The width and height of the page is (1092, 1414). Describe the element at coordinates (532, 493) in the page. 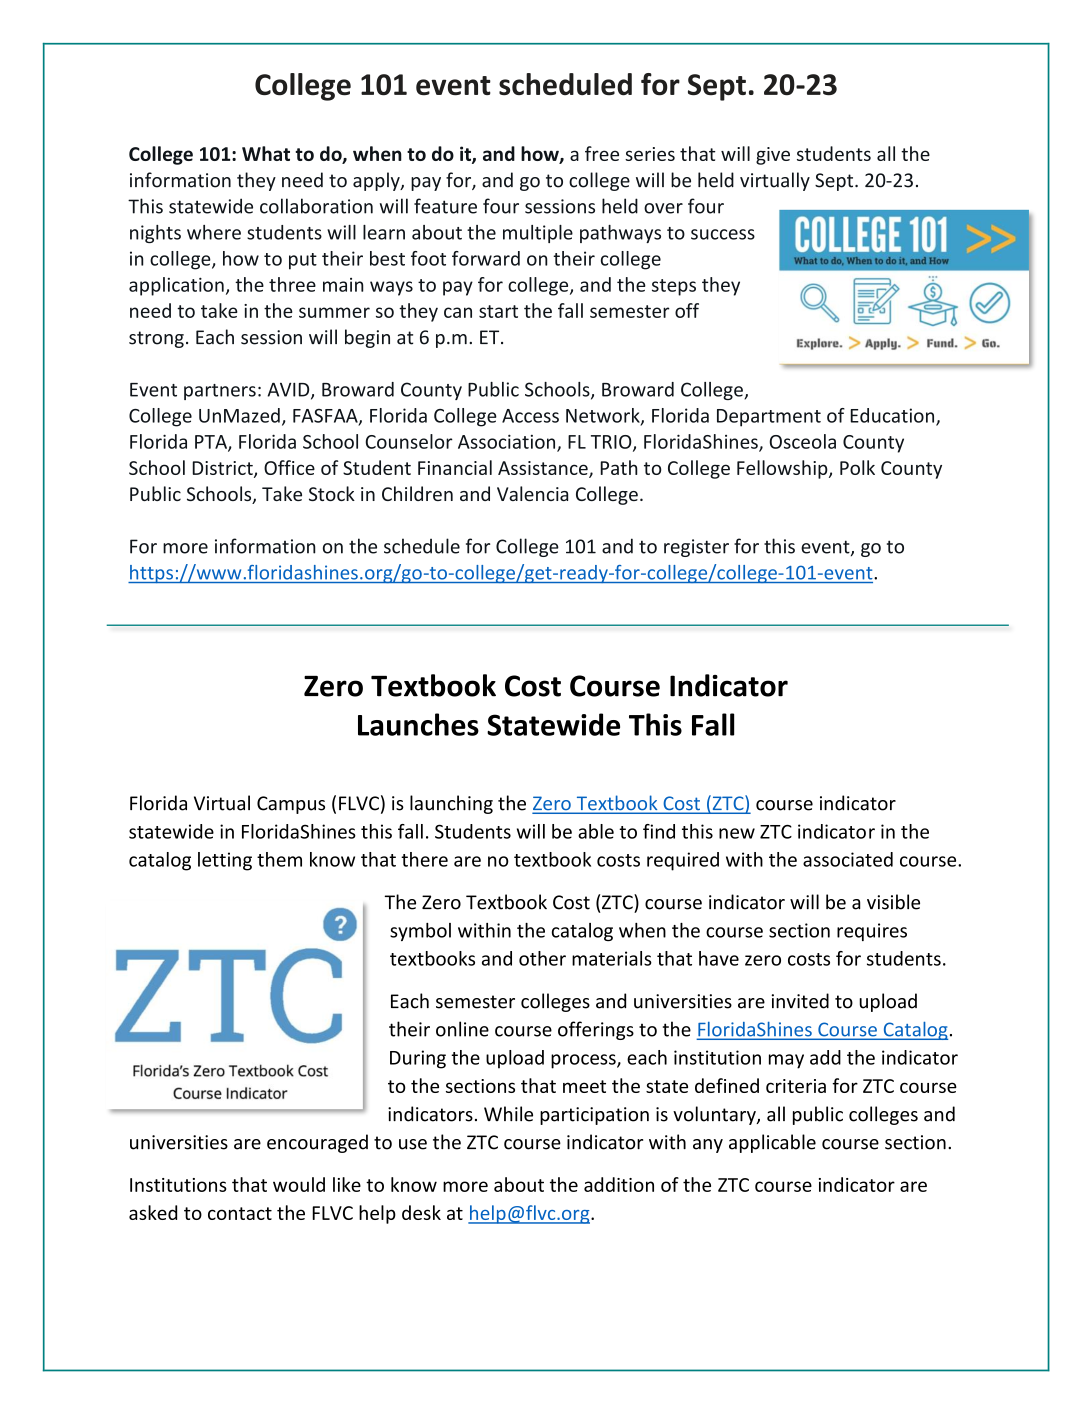

I see `Valencia` at that location.
